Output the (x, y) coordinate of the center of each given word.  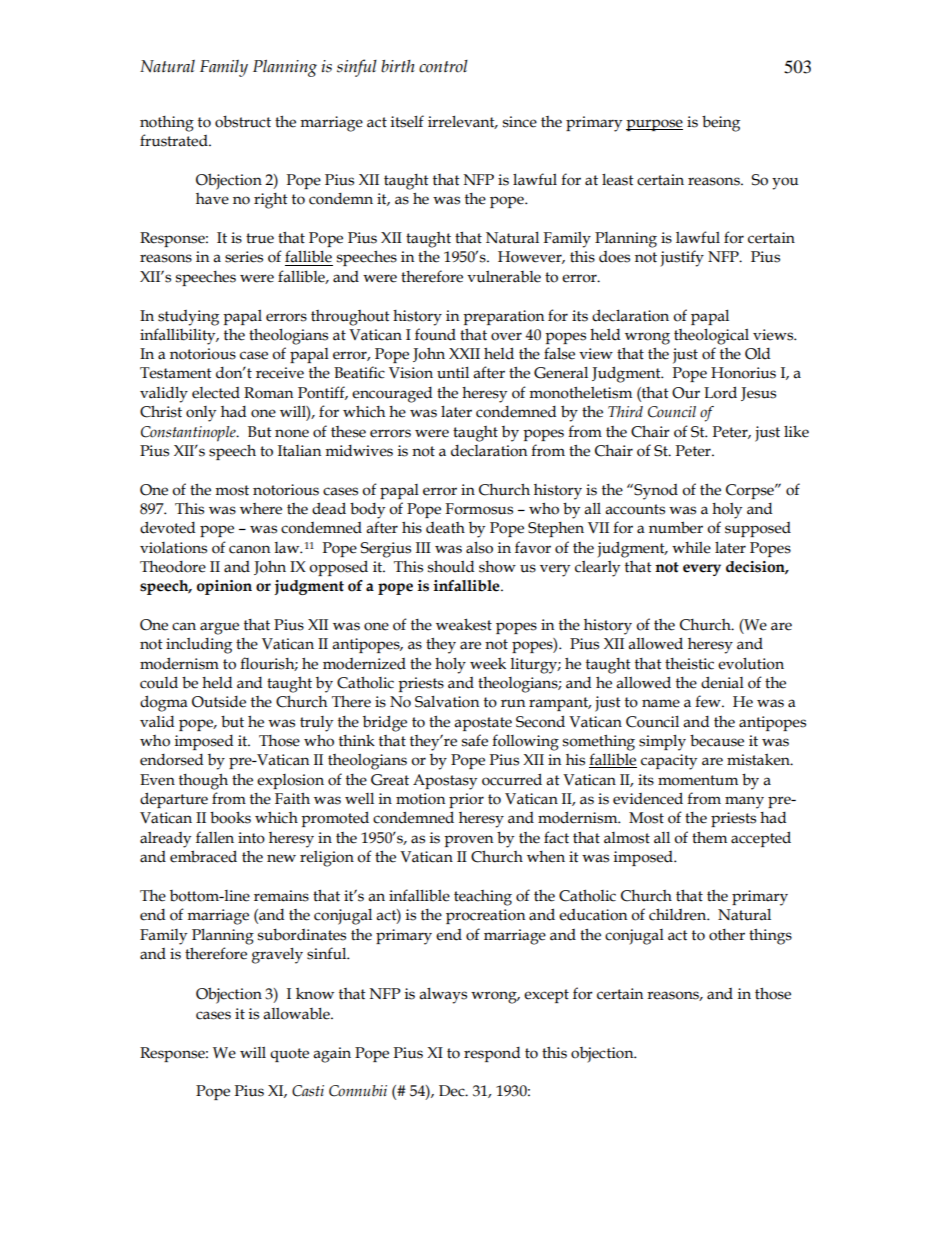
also (479, 548)
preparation (503, 317)
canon (249, 549)
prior (466, 800)
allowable (297, 1014)
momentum (698, 780)
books (230, 817)
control (443, 66)
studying (188, 318)
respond (492, 1054)
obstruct (243, 121)
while (691, 548)
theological (711, 337)
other (727, 935)
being (721, 123)
